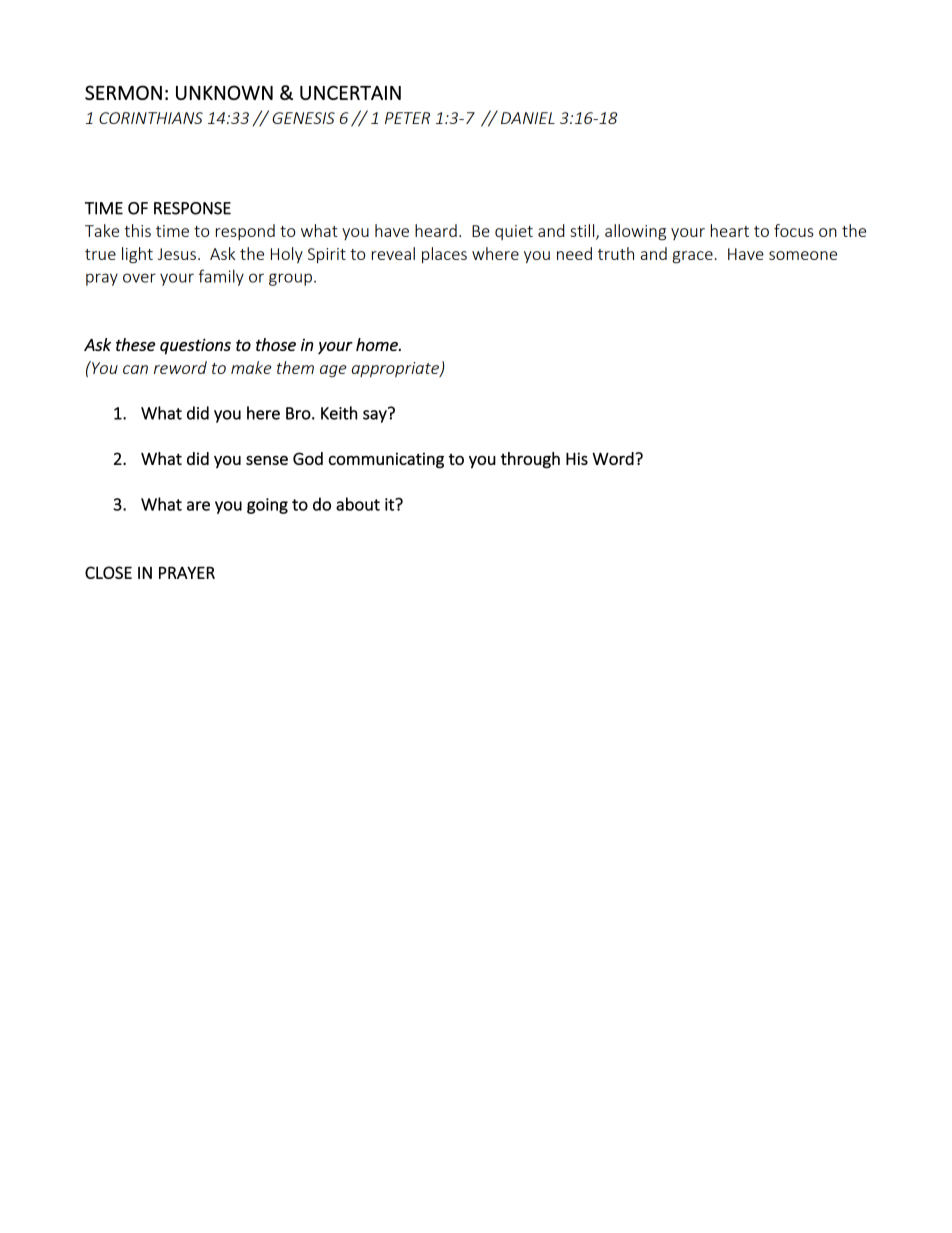 Image resolution: width=952 pixels, height=1233 pixels. What do you see at coordinates (358, 504) in the screenshot?
I see `about` at bounding box center [358, 504].
